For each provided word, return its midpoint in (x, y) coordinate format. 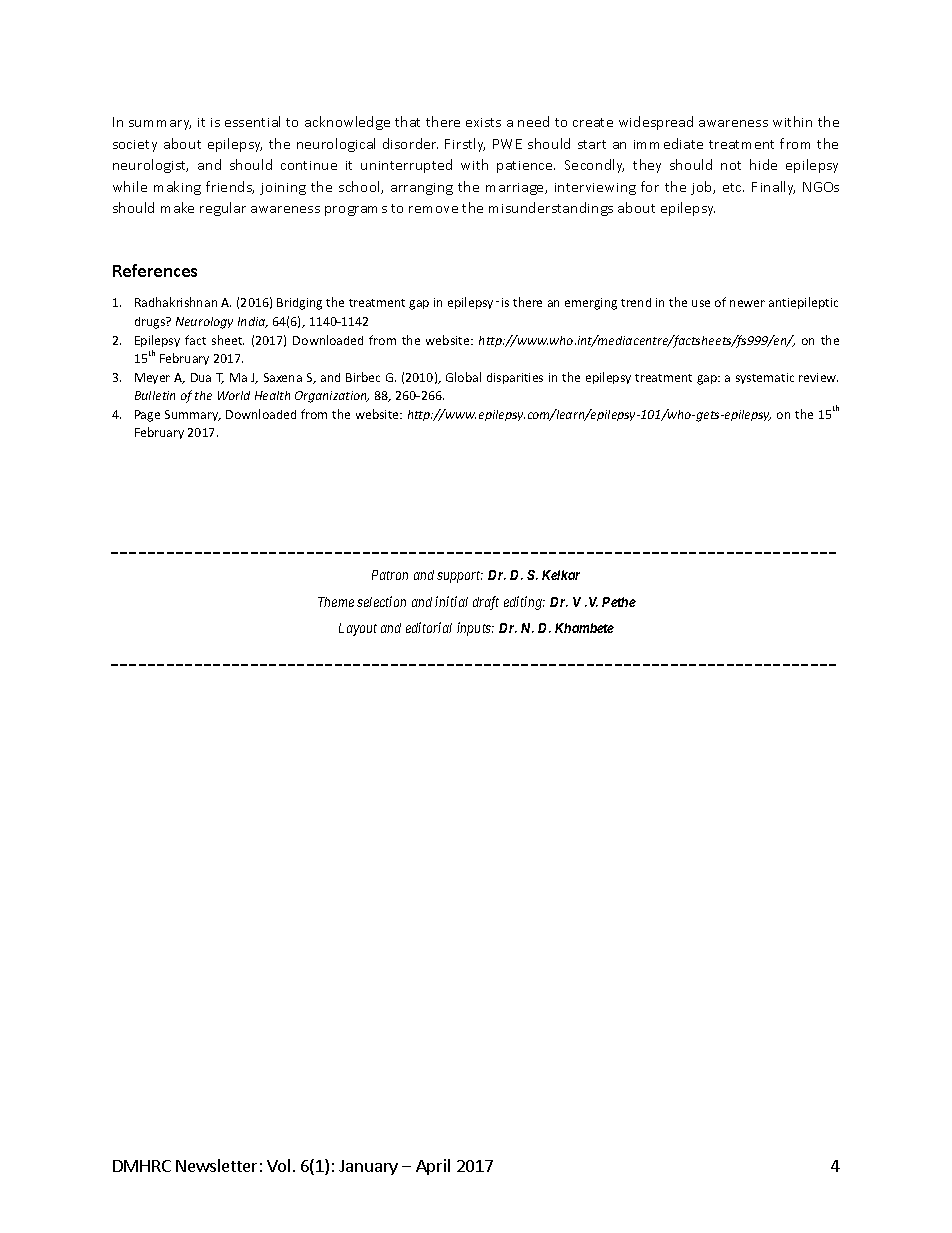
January (368, 1167)
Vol (278, 1165)
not (731, 165)
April (433, 1167)
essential (252, 121)
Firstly (465, 145)
